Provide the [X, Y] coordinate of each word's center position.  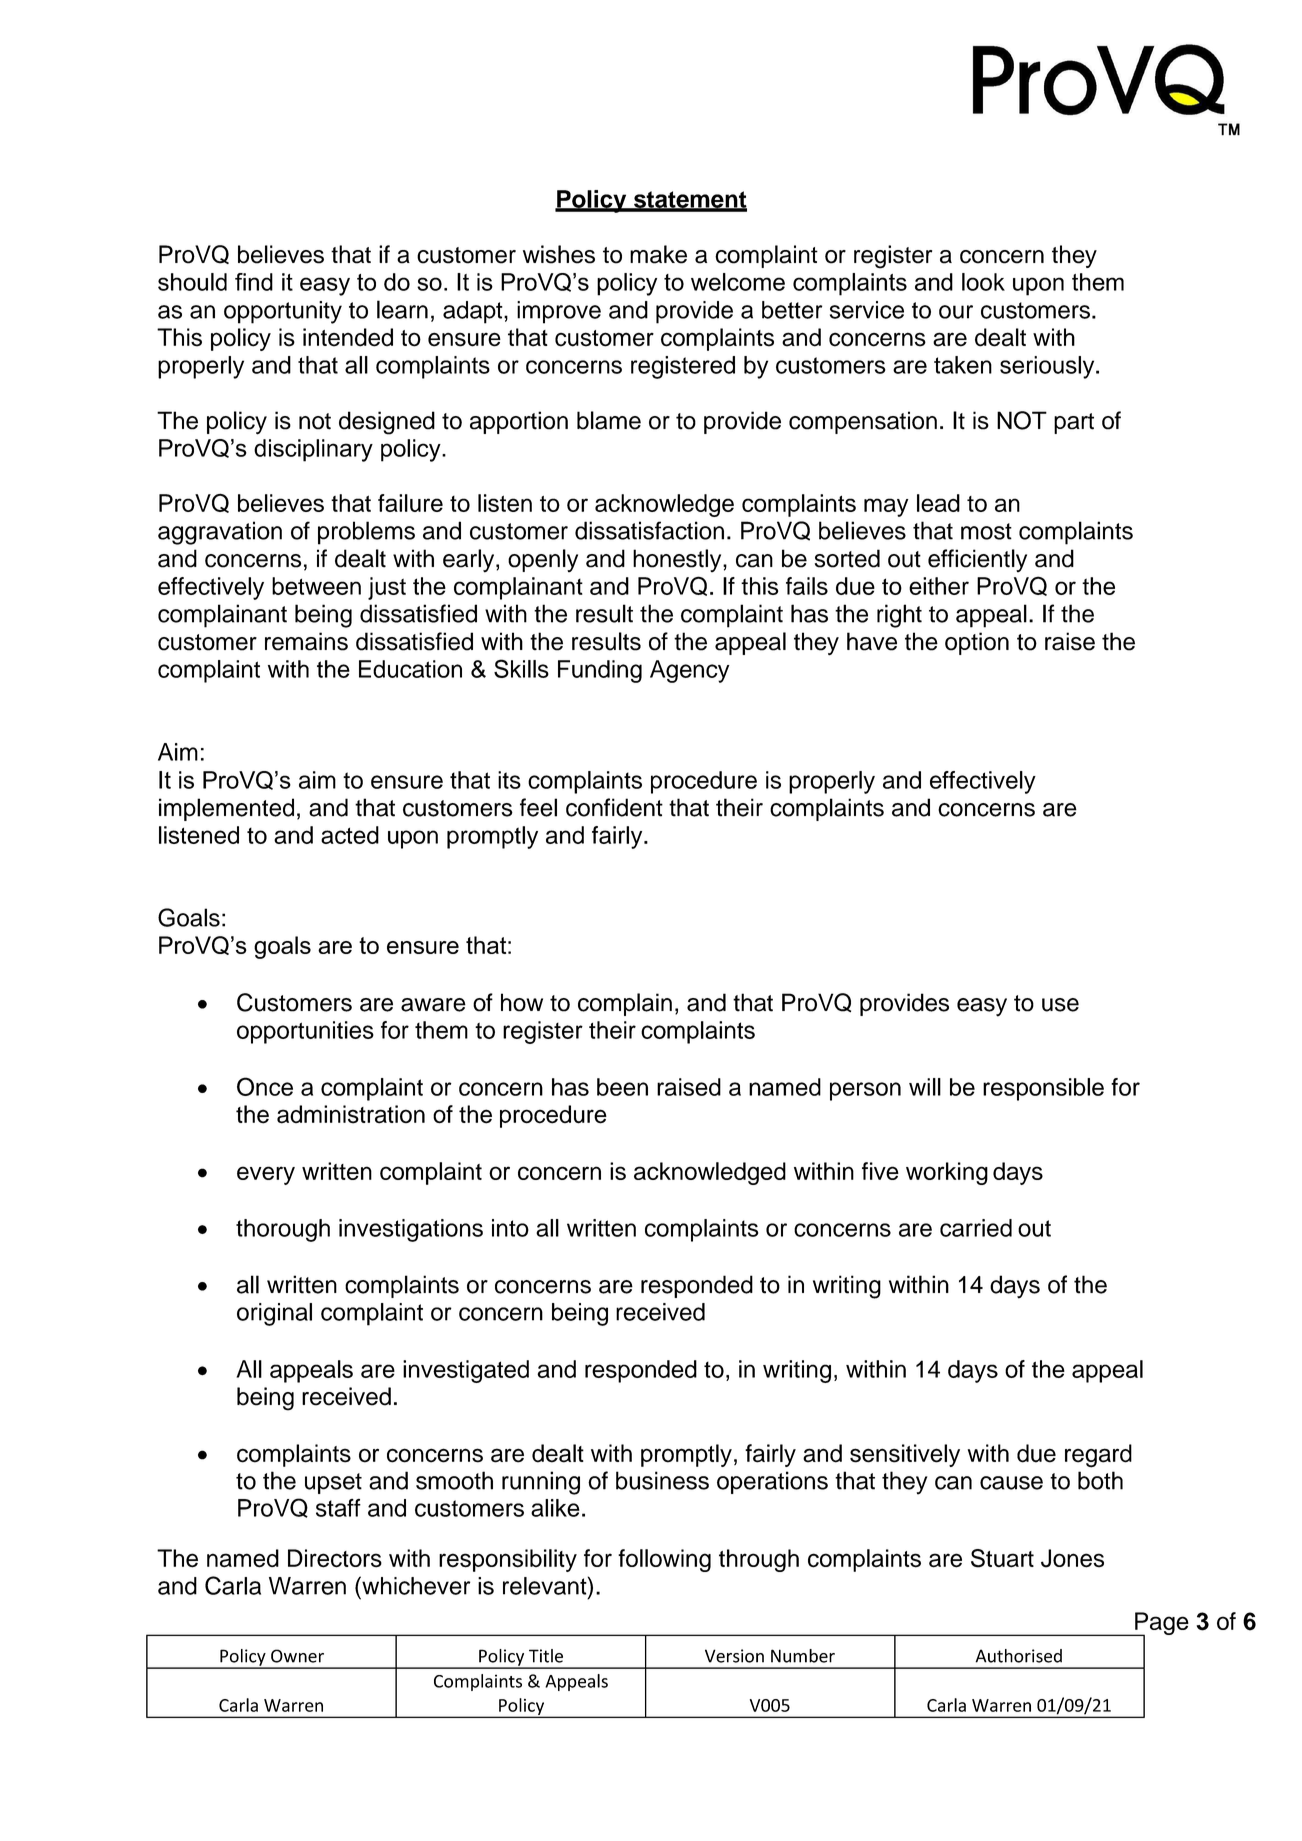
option [977, 643]
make [658, 254]
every [266, 1175]
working [947, 1173]
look [983, 282]
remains [306, 641]
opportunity [283, 312]
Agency [689, 671]
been [622, 1087]
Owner [297, 1656]
